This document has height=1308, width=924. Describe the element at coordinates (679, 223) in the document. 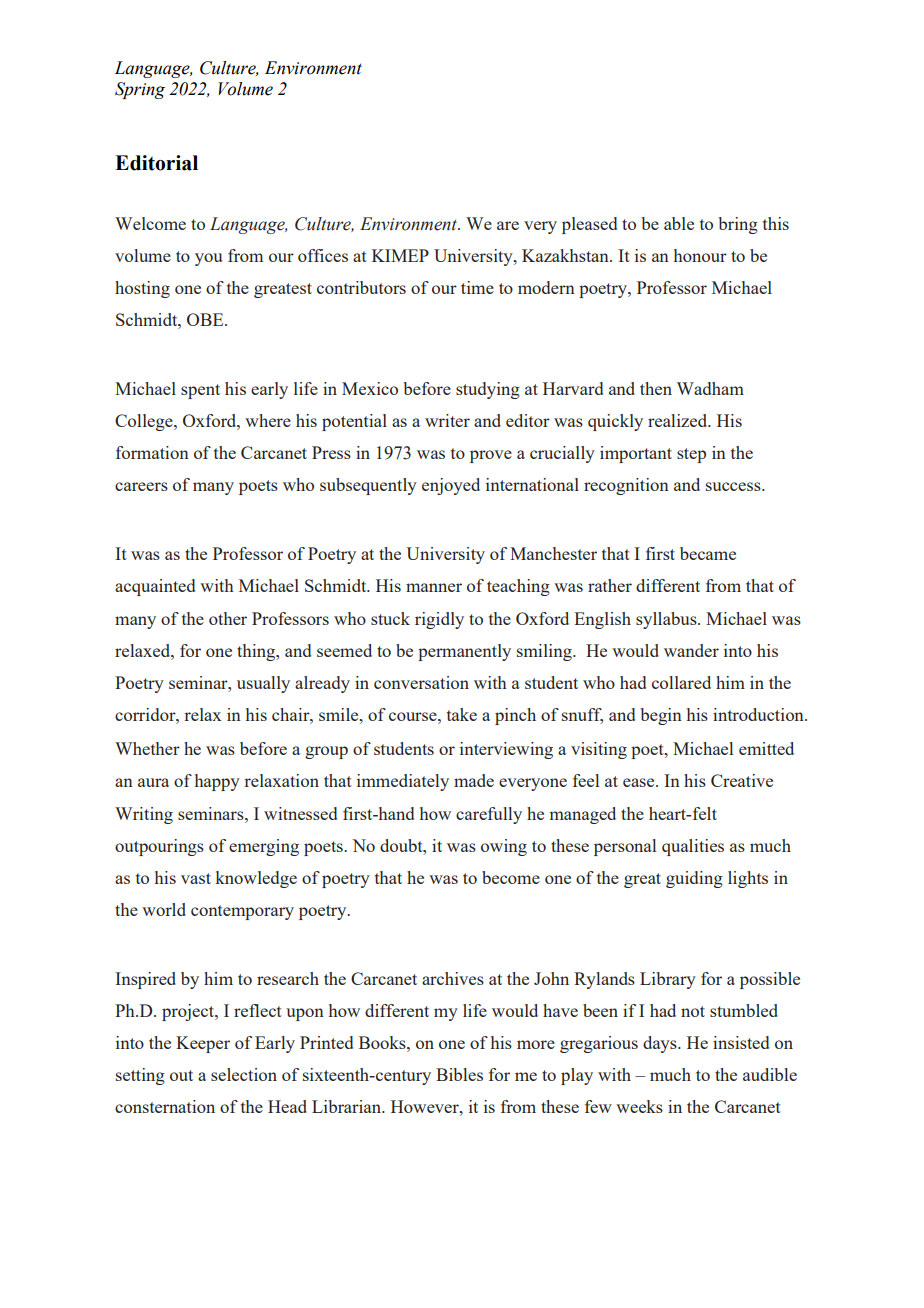

I see `able` at that location.
